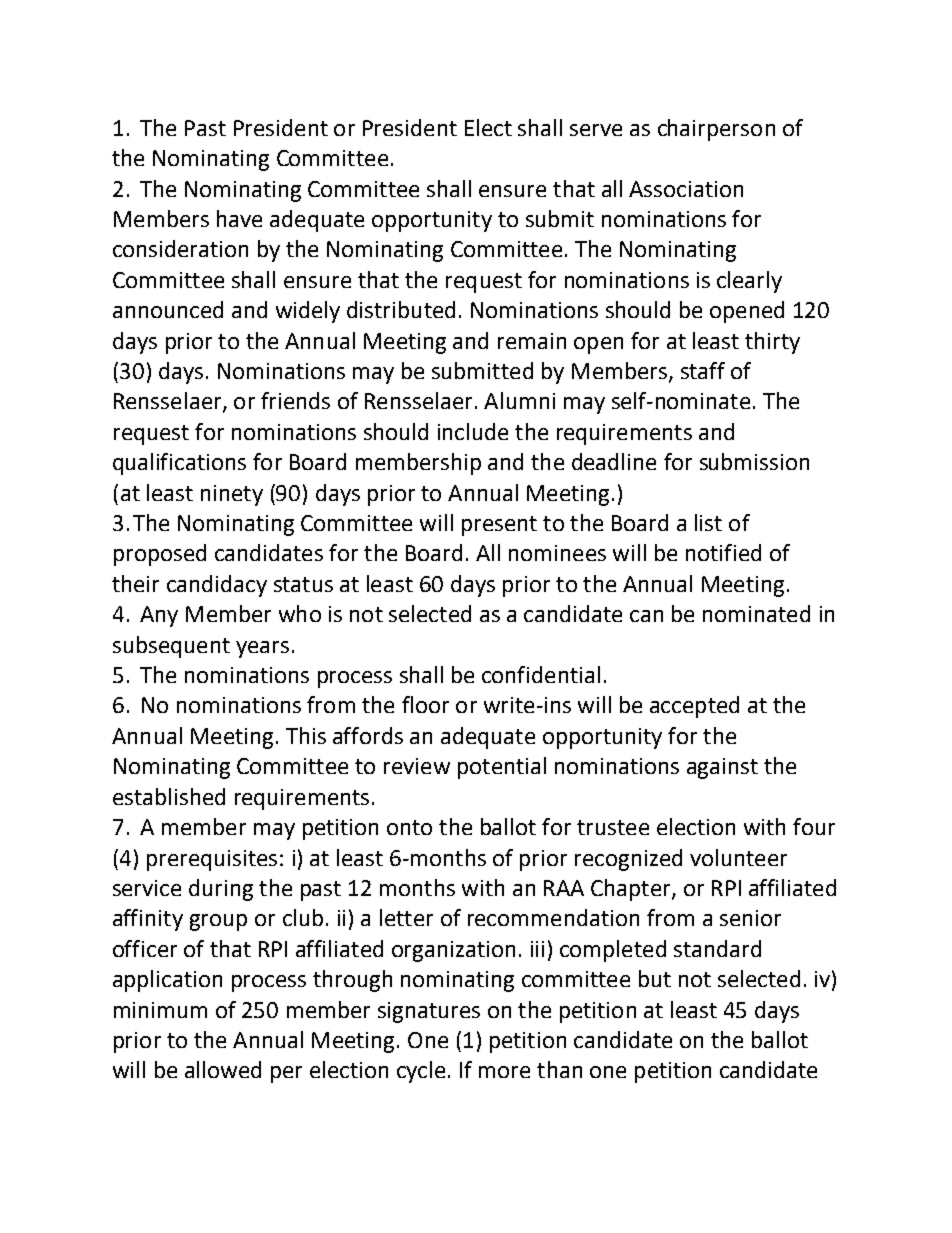 This screenshot has height=1233, width=952. Describe the element at coordinates (239, 218) in the screenshot. I see `have` at that location.
